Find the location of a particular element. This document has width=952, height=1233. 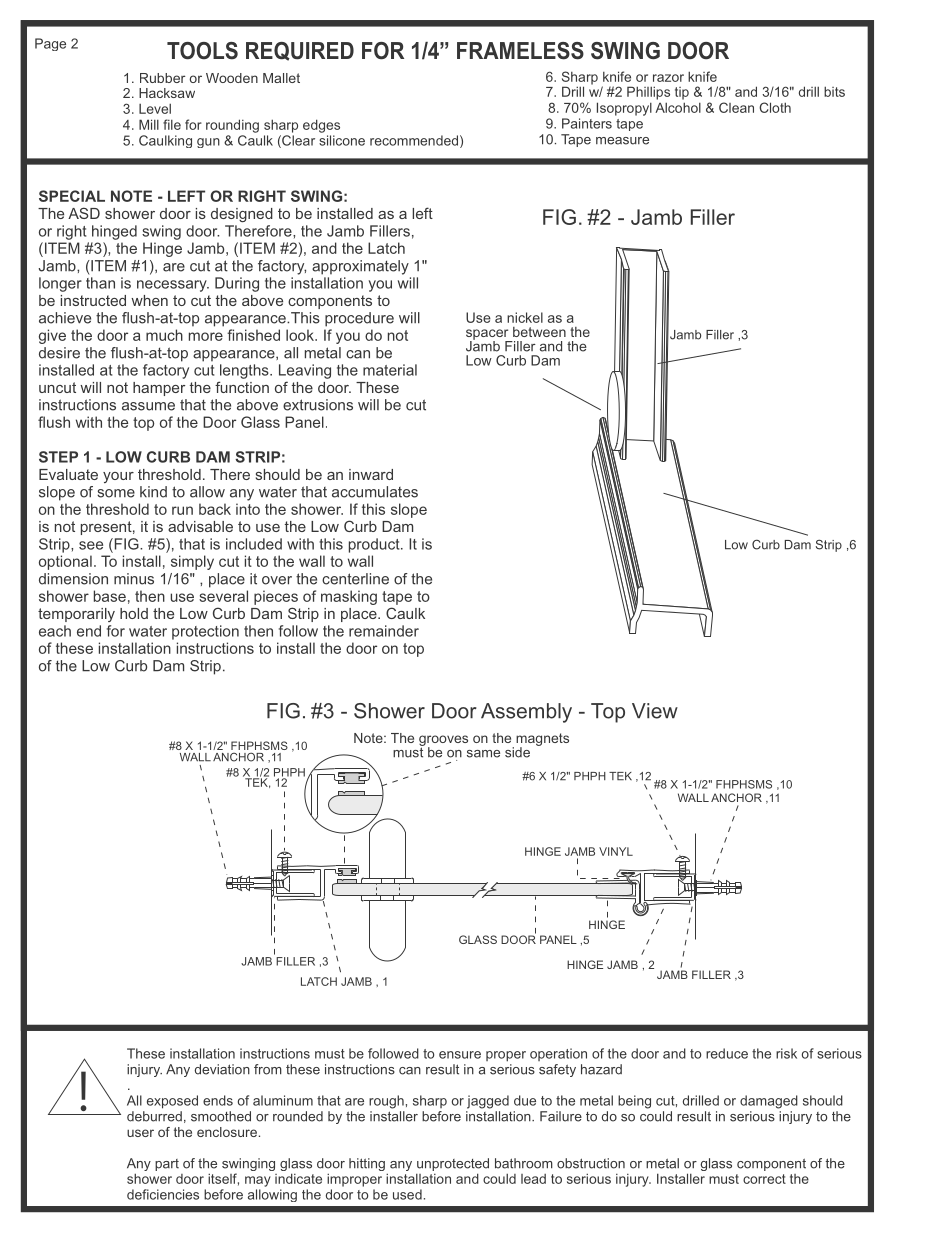

Rubber is located at coordinates (162, 78).
